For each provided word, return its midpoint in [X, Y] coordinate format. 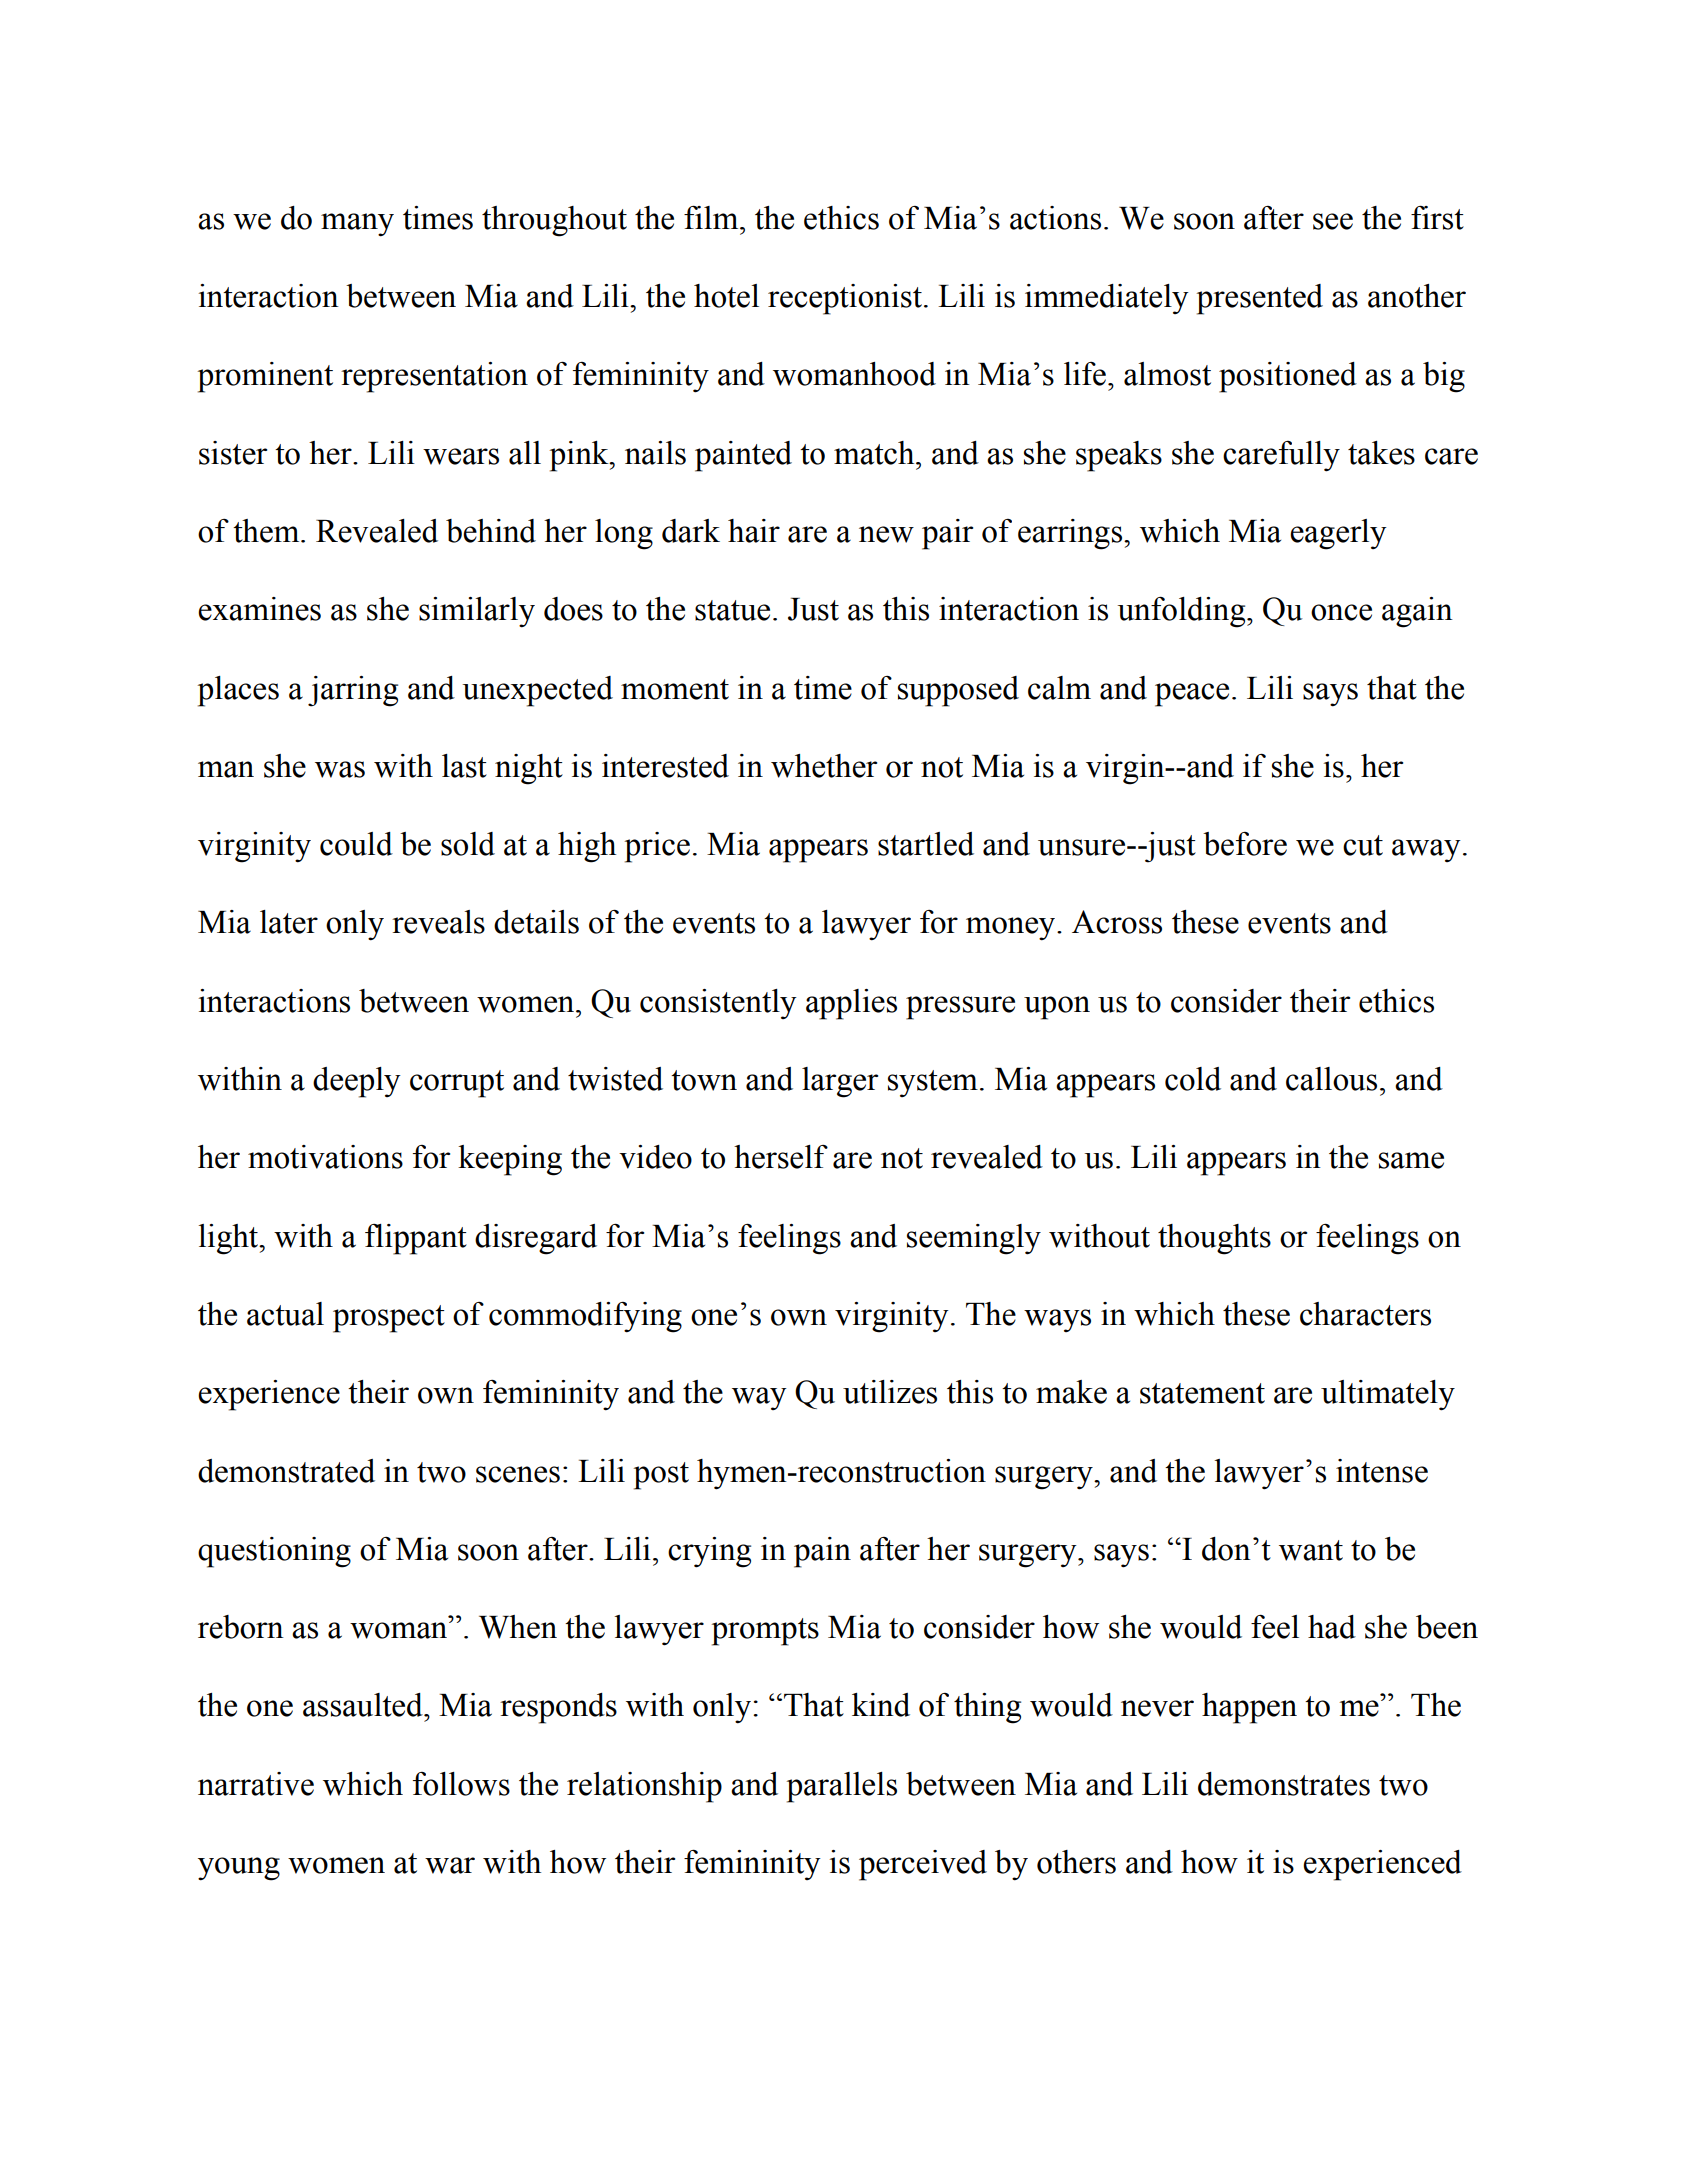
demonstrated [286, 1471]
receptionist [845, 299]
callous [1331, 1079]
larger [840, 1082]
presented [1260, 299]
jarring [353, 691]
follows [461, 1784]
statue [732, 610]
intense [1382, 1471]
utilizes [890, 1392]
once [1341, 612]
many [357, 225]
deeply [357, 1082]
